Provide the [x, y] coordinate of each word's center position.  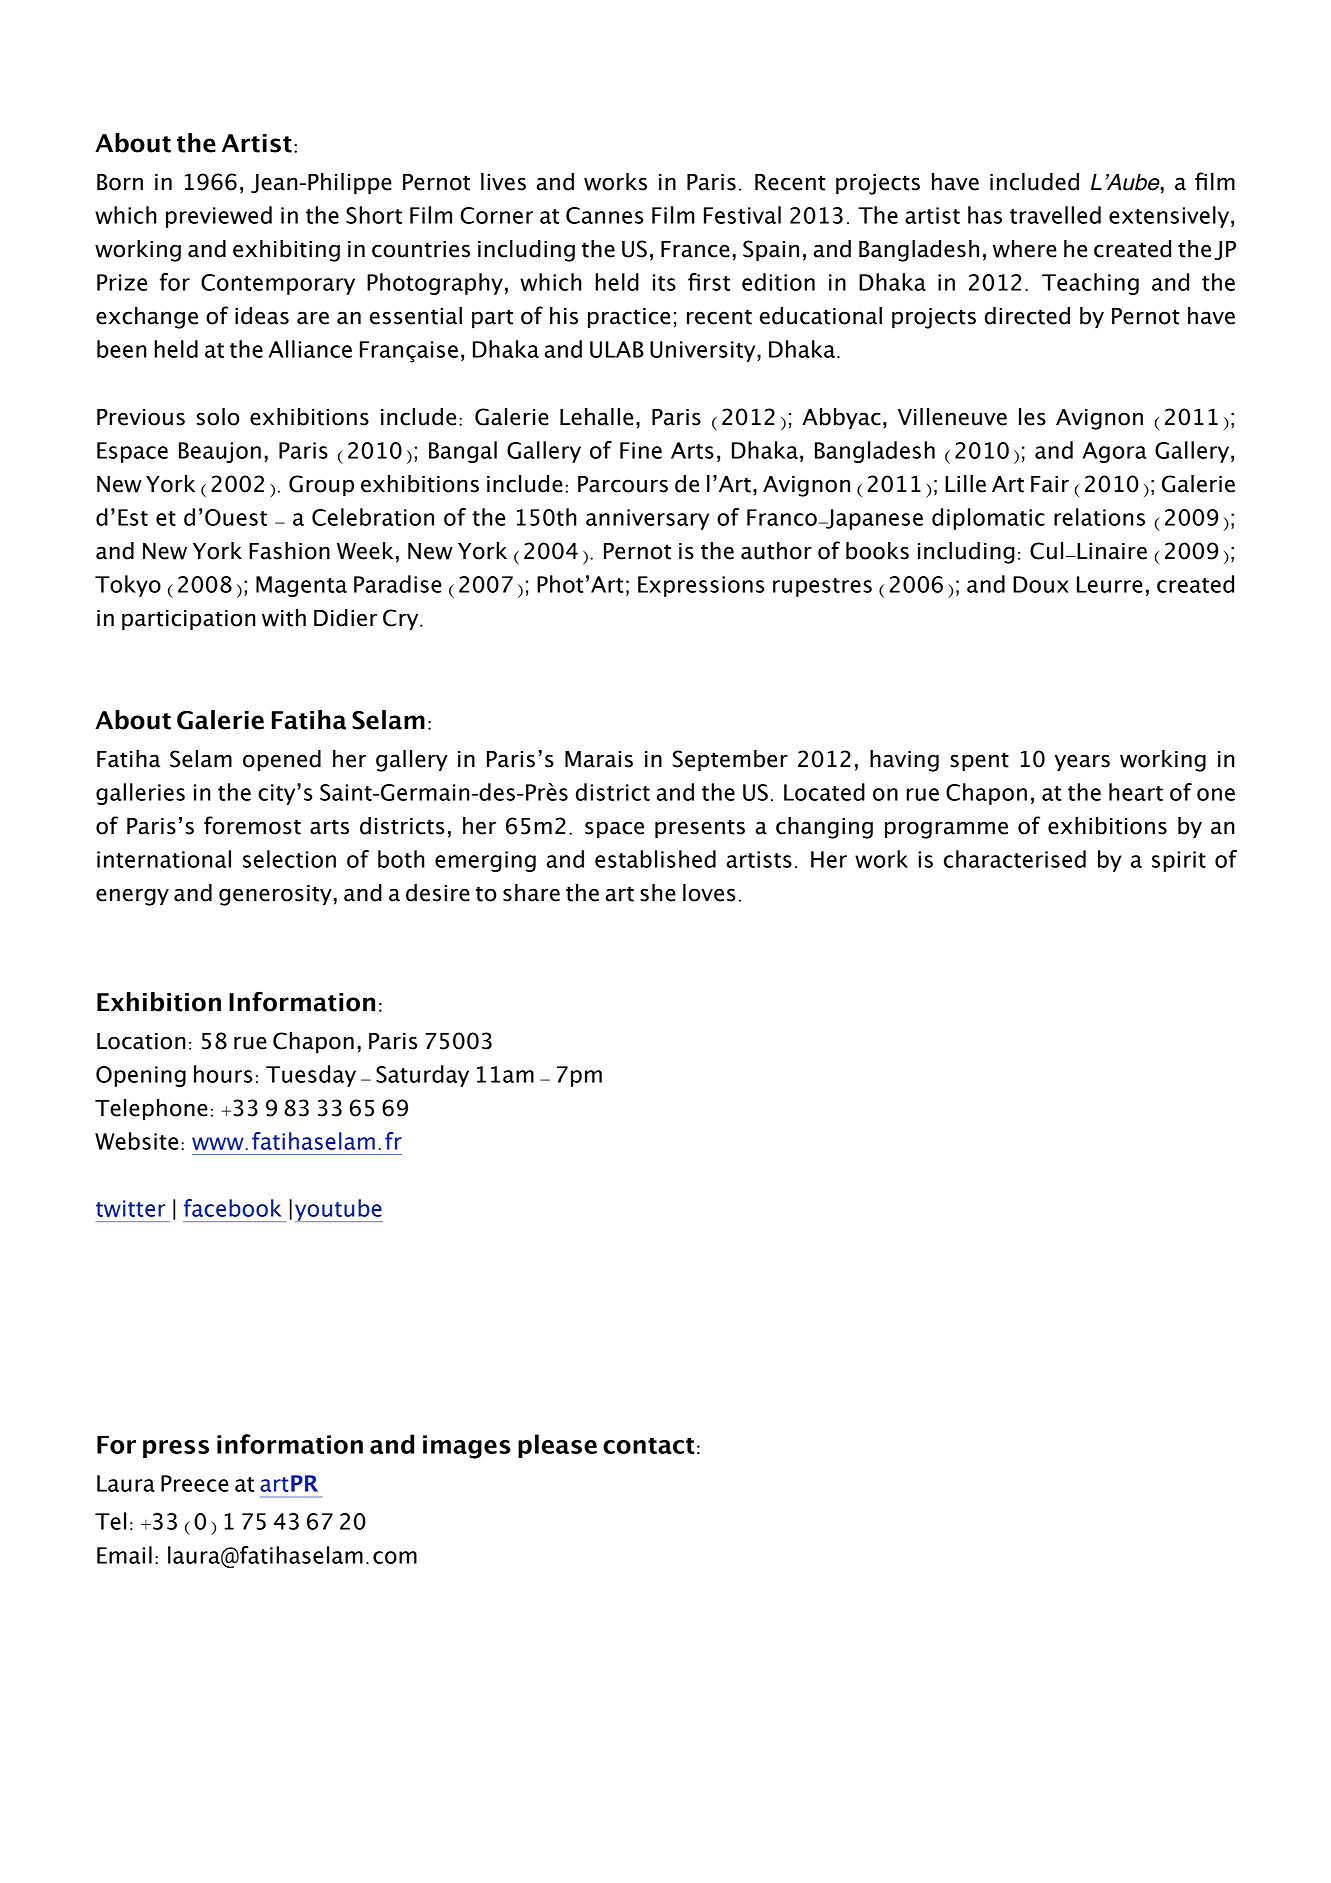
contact [649, 1445]
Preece [195, 1483]
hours [223, 1074]
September [730, 761]
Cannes [604, 215]
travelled [1055, 215]
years [1082, 763]
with [284, 618]
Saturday [422, 1076]
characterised [1015, 859]
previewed [219, 217]
